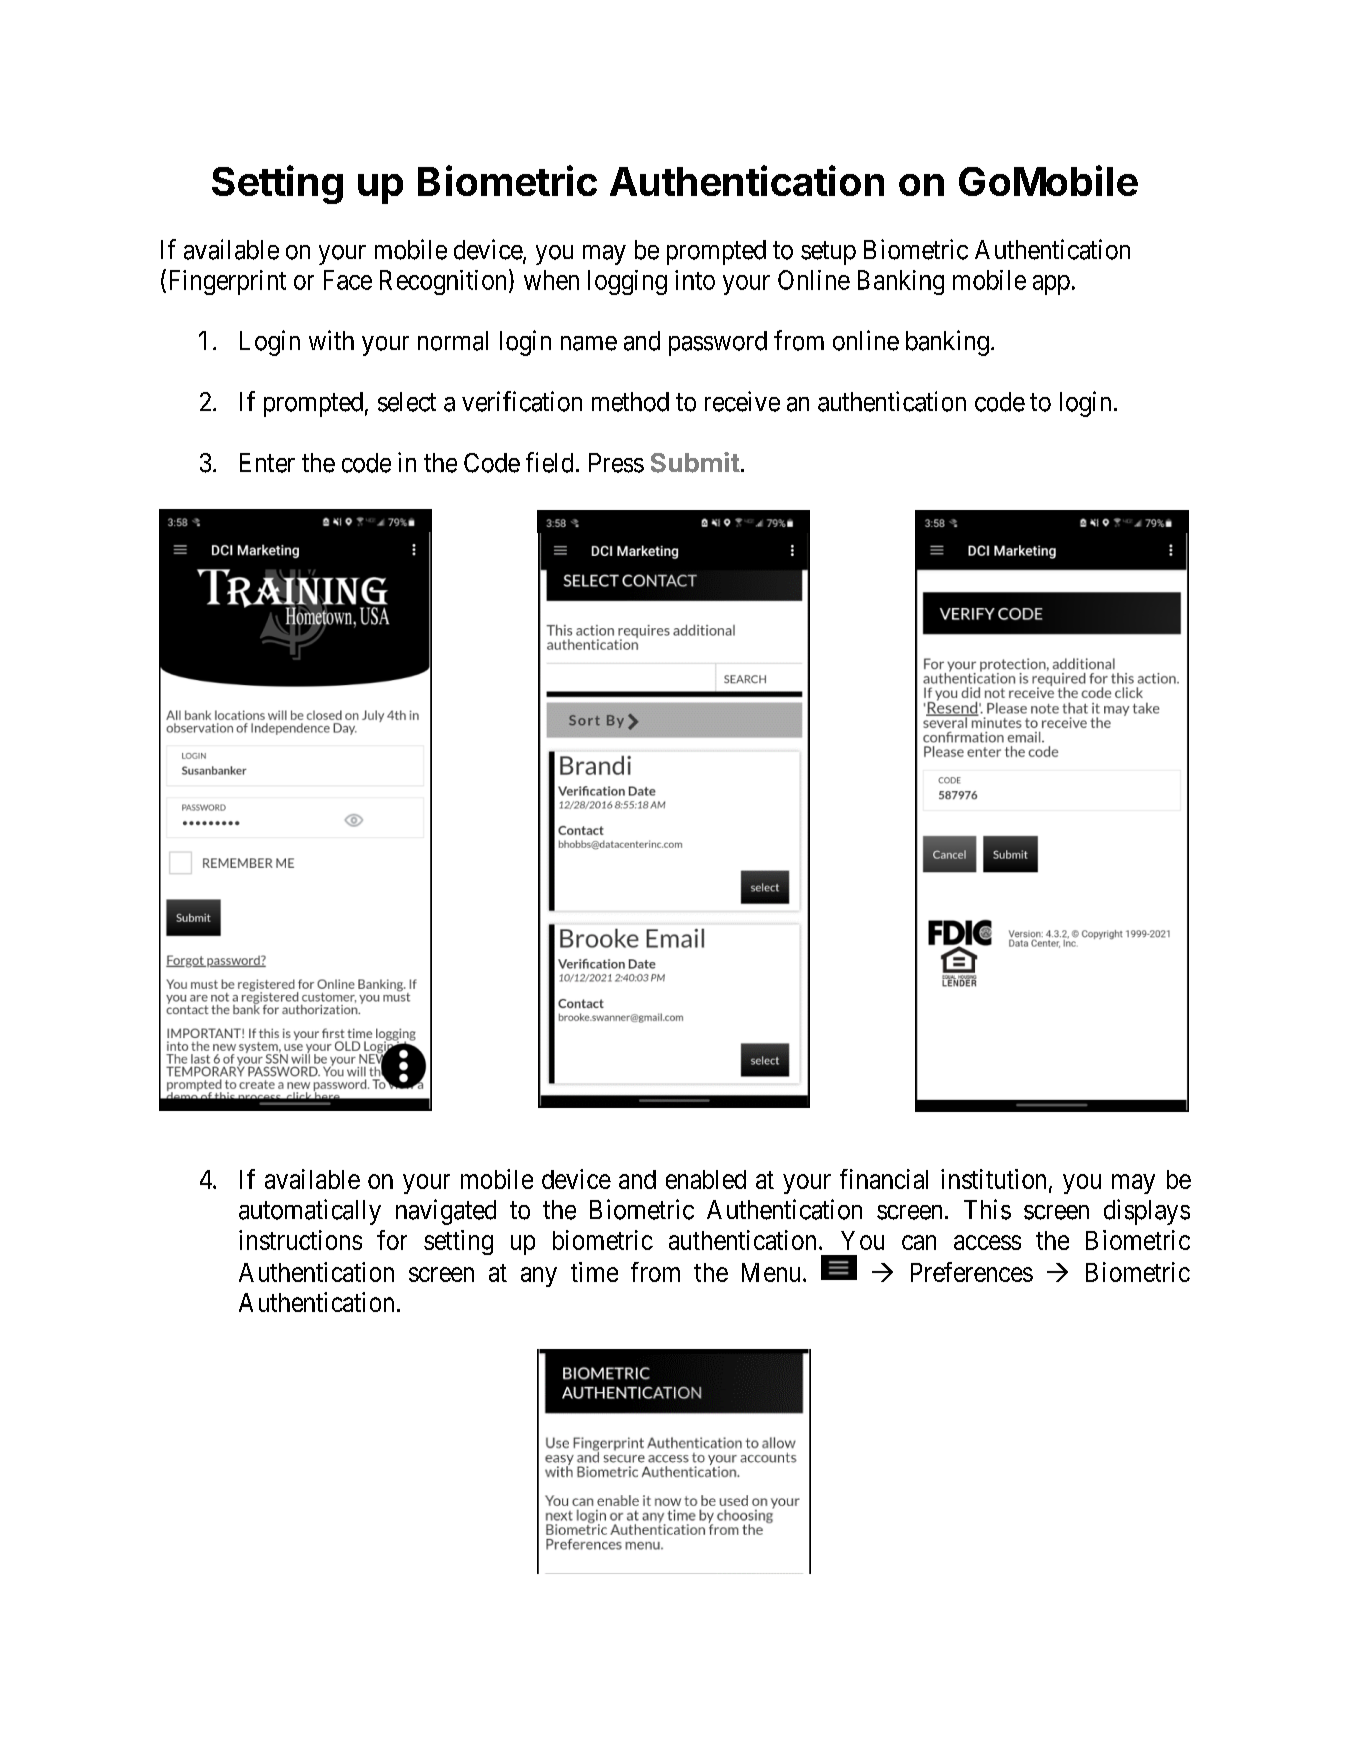  What do you see at coordinates (695, 280) in the document?
I see `into` at bounding box center [695, 280].
